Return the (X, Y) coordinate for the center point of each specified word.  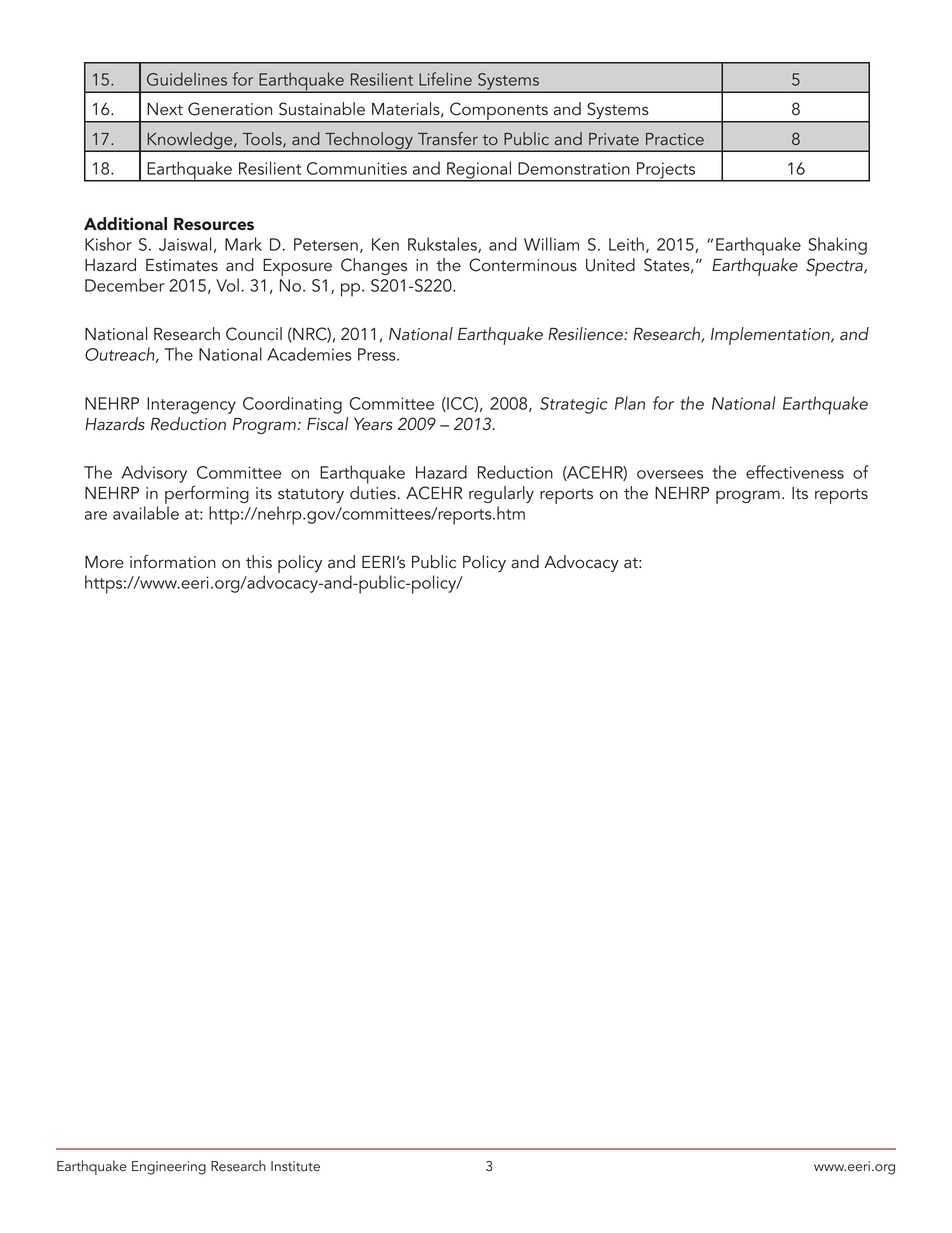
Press (378, 354)
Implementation (771, 336)
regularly (501, 494)
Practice (675, 139)
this (259, 562)
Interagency (191, 405)
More (104, 562)
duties (373, 493)
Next (165, 109)
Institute (295, 1166)
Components (499, 112)
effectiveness (795, 472)
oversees (670, 474)
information (173, 562)
